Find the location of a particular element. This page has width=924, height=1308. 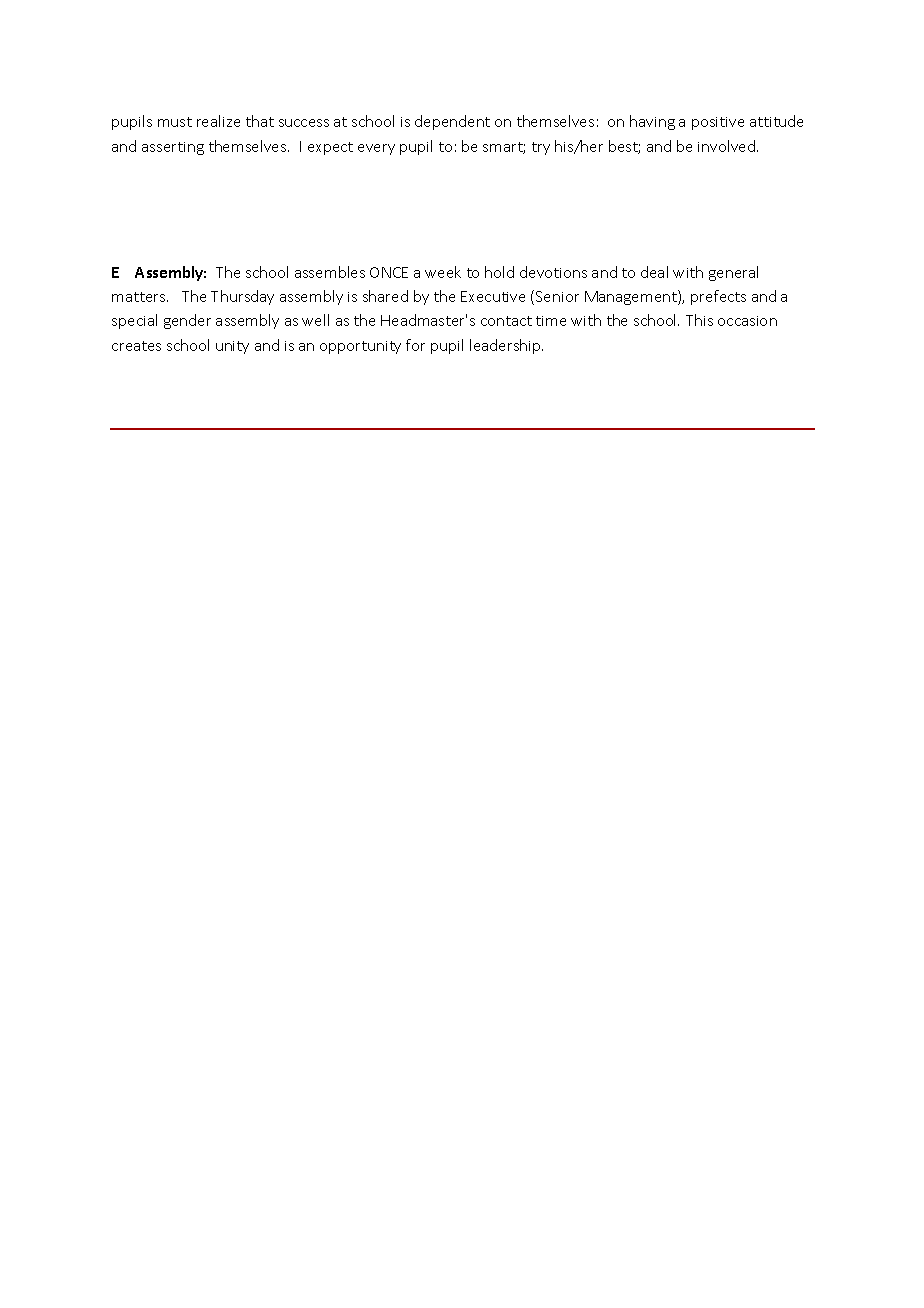

deal is located at coordinates (654, 272).
